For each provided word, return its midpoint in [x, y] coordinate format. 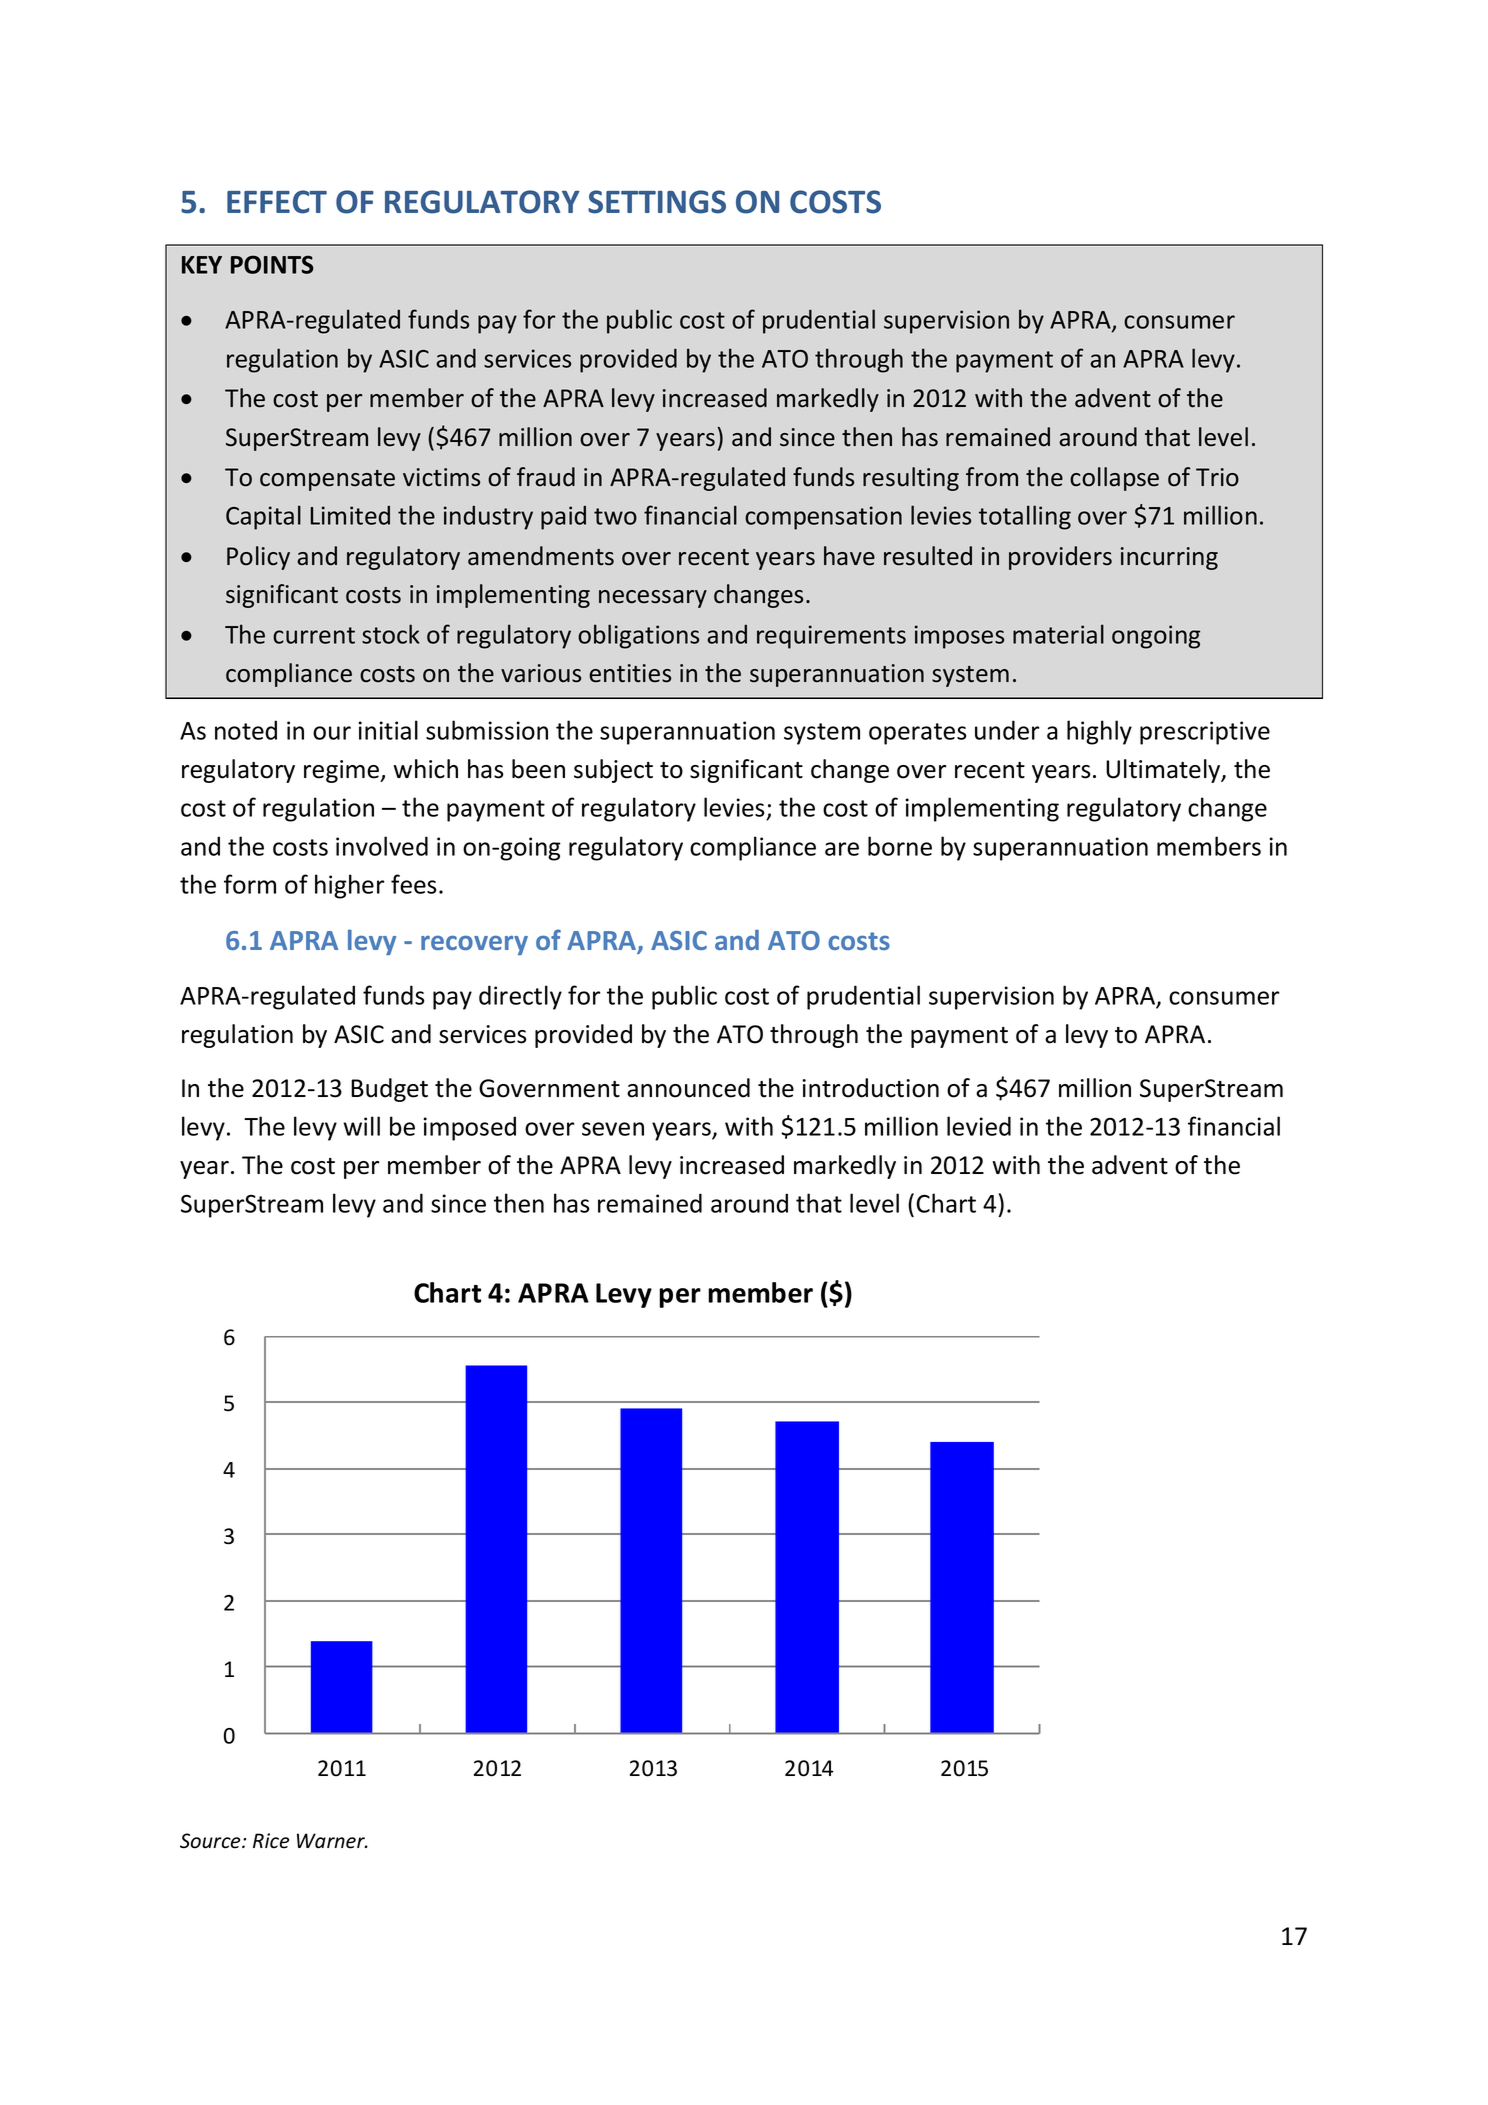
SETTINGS [657, 202]
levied [979, 1126]
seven [613, 1129]
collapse [1114, 479]
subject [613, 771]
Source [211, 1841]
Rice [271, 1841]
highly [1099, 732]
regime [343, 771]
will [361, 1126]
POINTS [272, 264]
